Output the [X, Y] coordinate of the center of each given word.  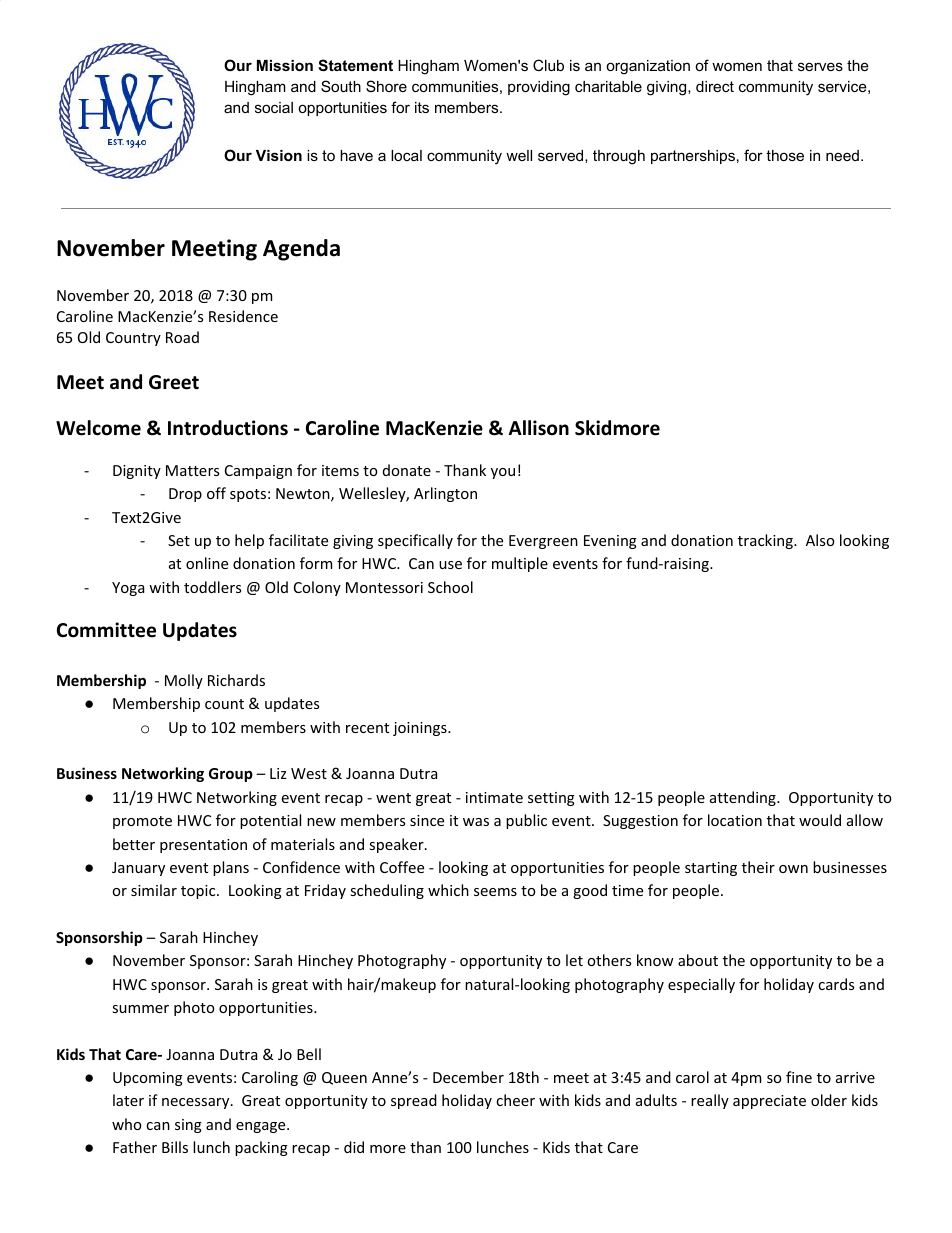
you [503, 473]
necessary [197, 1103]
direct [715, 86]
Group [231, 775]
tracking [766, 541]
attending [744, 798]
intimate [494, 797]
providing [539, 88]
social [274, 107]
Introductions [228, 428]
